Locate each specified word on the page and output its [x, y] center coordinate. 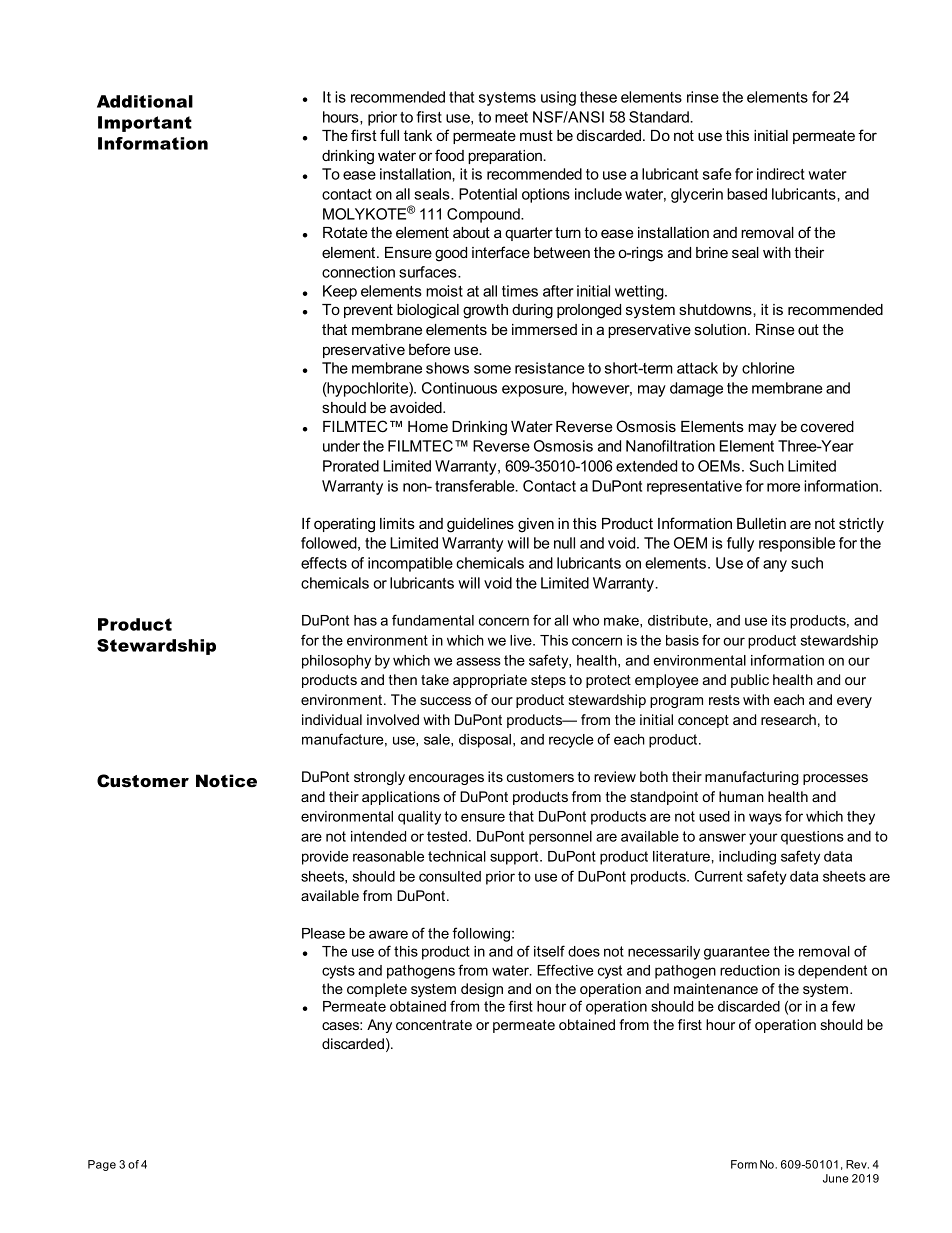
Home [428, 426]
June [835, 1178]
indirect [781, 174]
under [341, 446]
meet [511, 117]
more [783, 487]
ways [765, 819]
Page [102, 1165]
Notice [226, 781]
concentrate [434, 1025]
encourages [446, 779]
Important [145, 124]
